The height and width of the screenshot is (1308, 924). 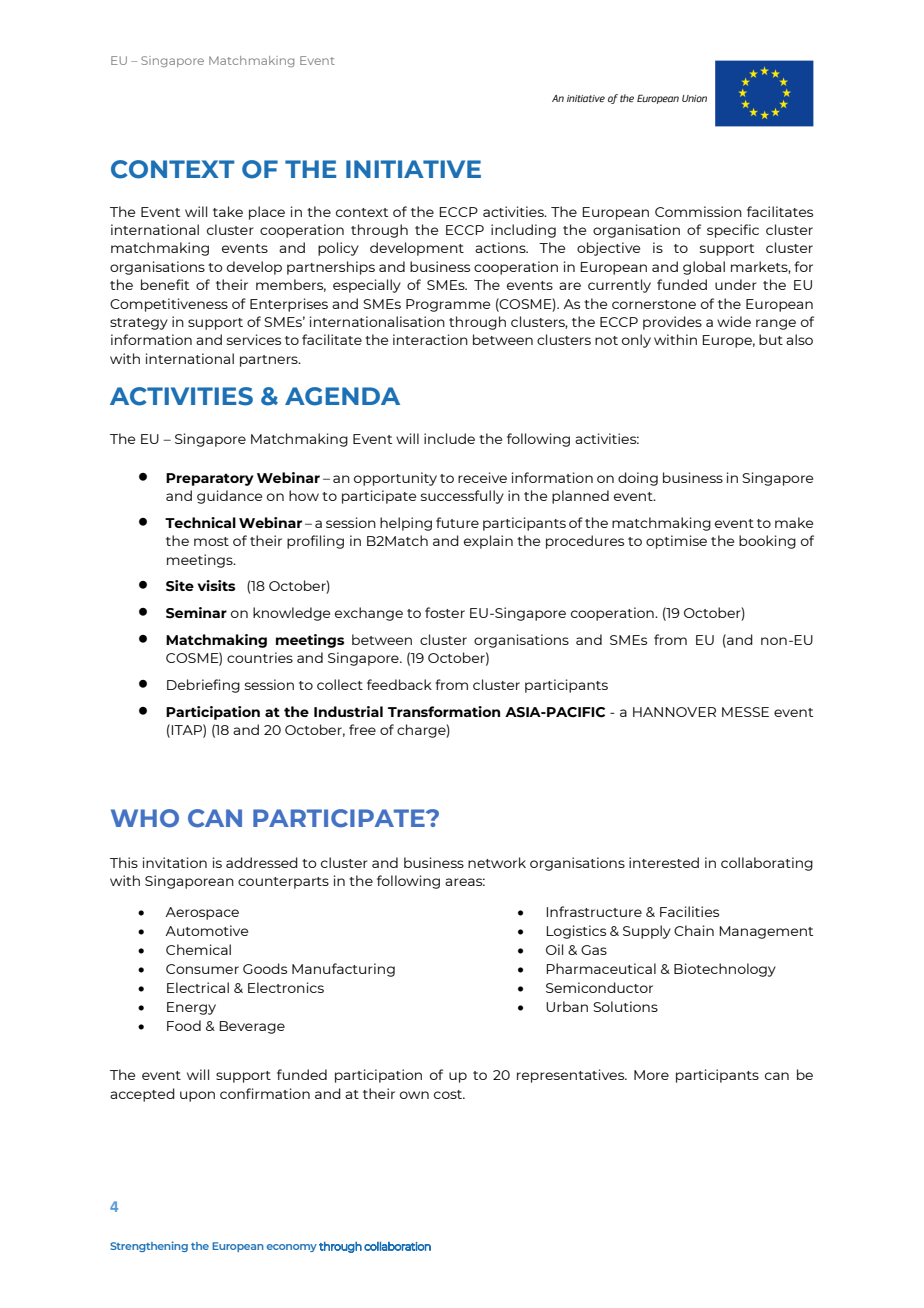 I want to click on Strengthening, so click(x=149, y=1246).
